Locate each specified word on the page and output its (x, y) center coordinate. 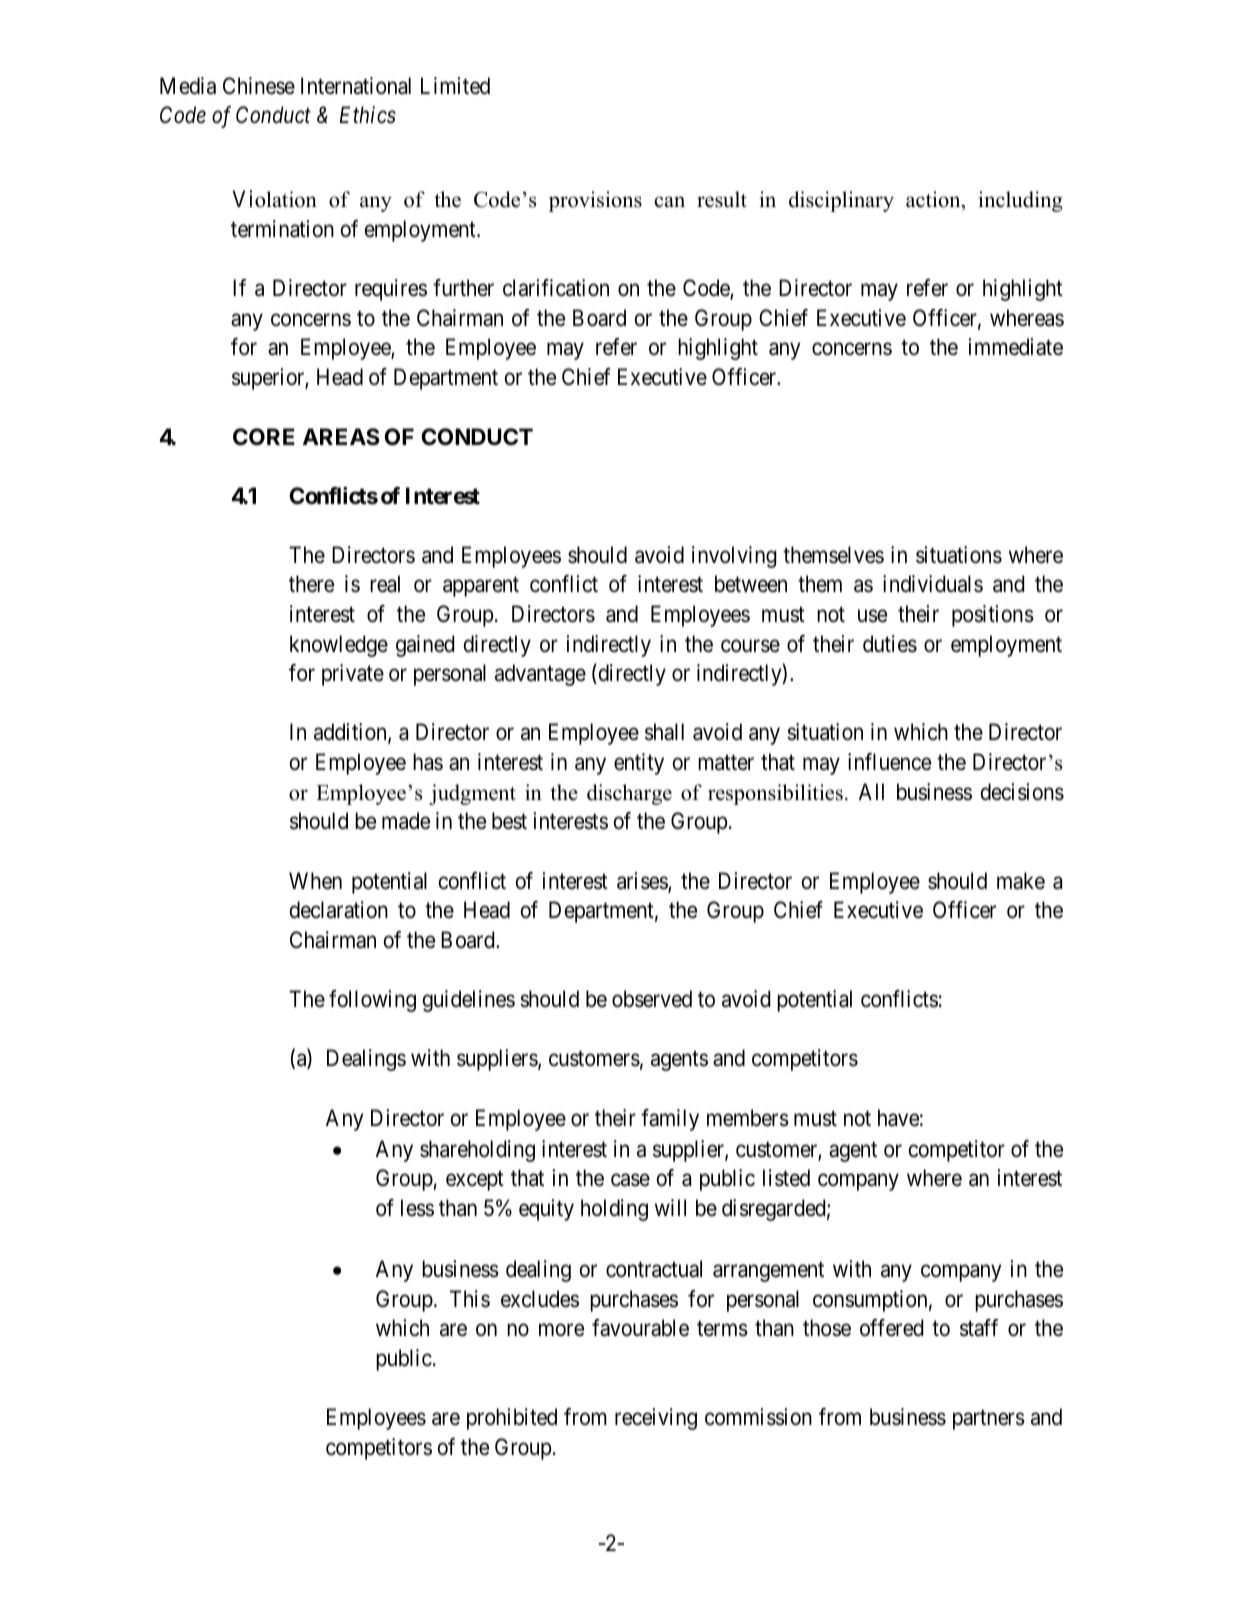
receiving (656, 1419)
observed (652, 999)
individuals (933, 584)
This (470, 1299)
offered (891, 1328)
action (934, 199)
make (1021, 881)
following (372, 1001)
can (669, 202)
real (385, 584)
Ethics (368, 115)
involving (734, 557)
